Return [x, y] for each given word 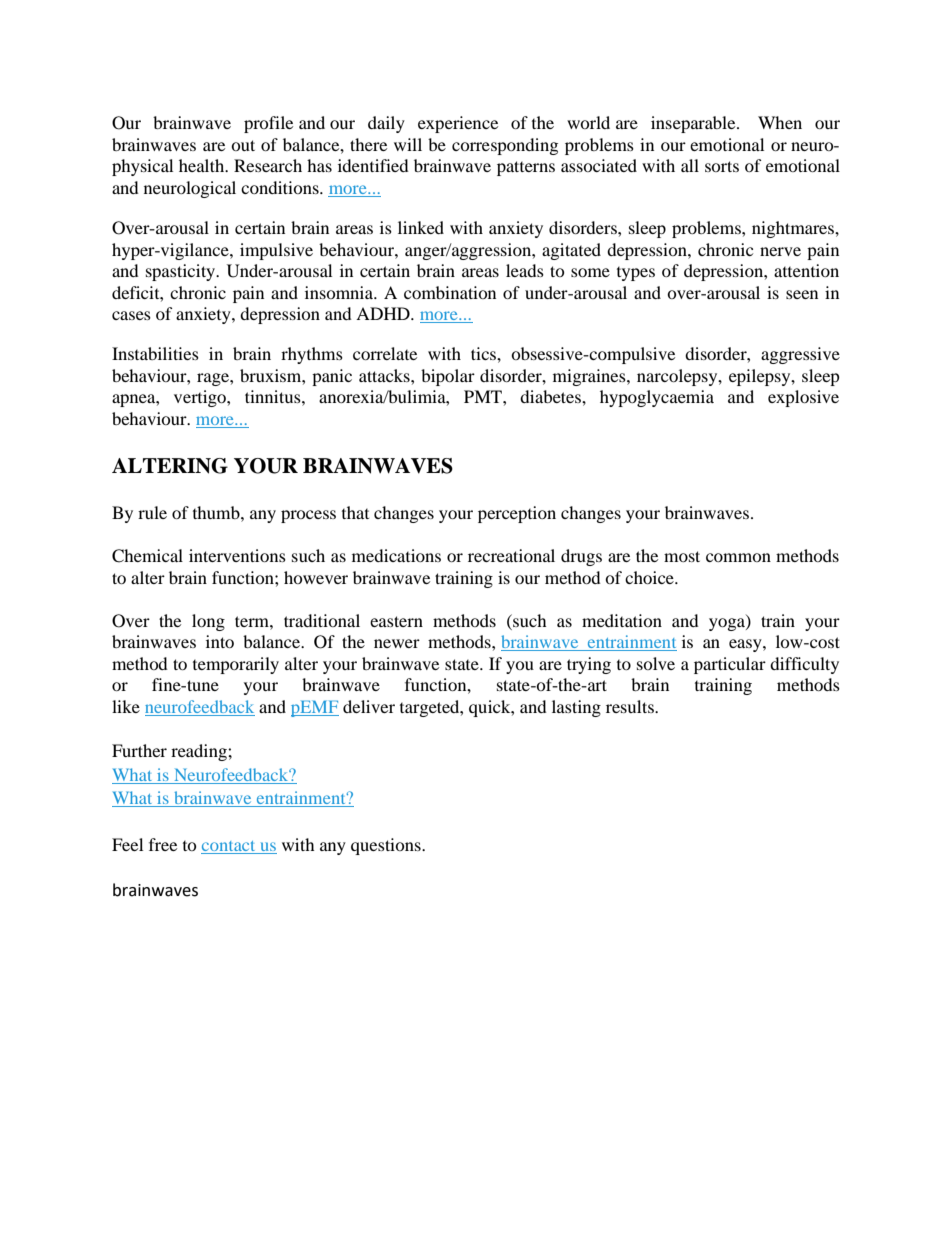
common [738, 557]
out [243, 145]
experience [458, 124]
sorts [722, 166]
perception [517, 514]
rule [152, 512]
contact [229, 847]
